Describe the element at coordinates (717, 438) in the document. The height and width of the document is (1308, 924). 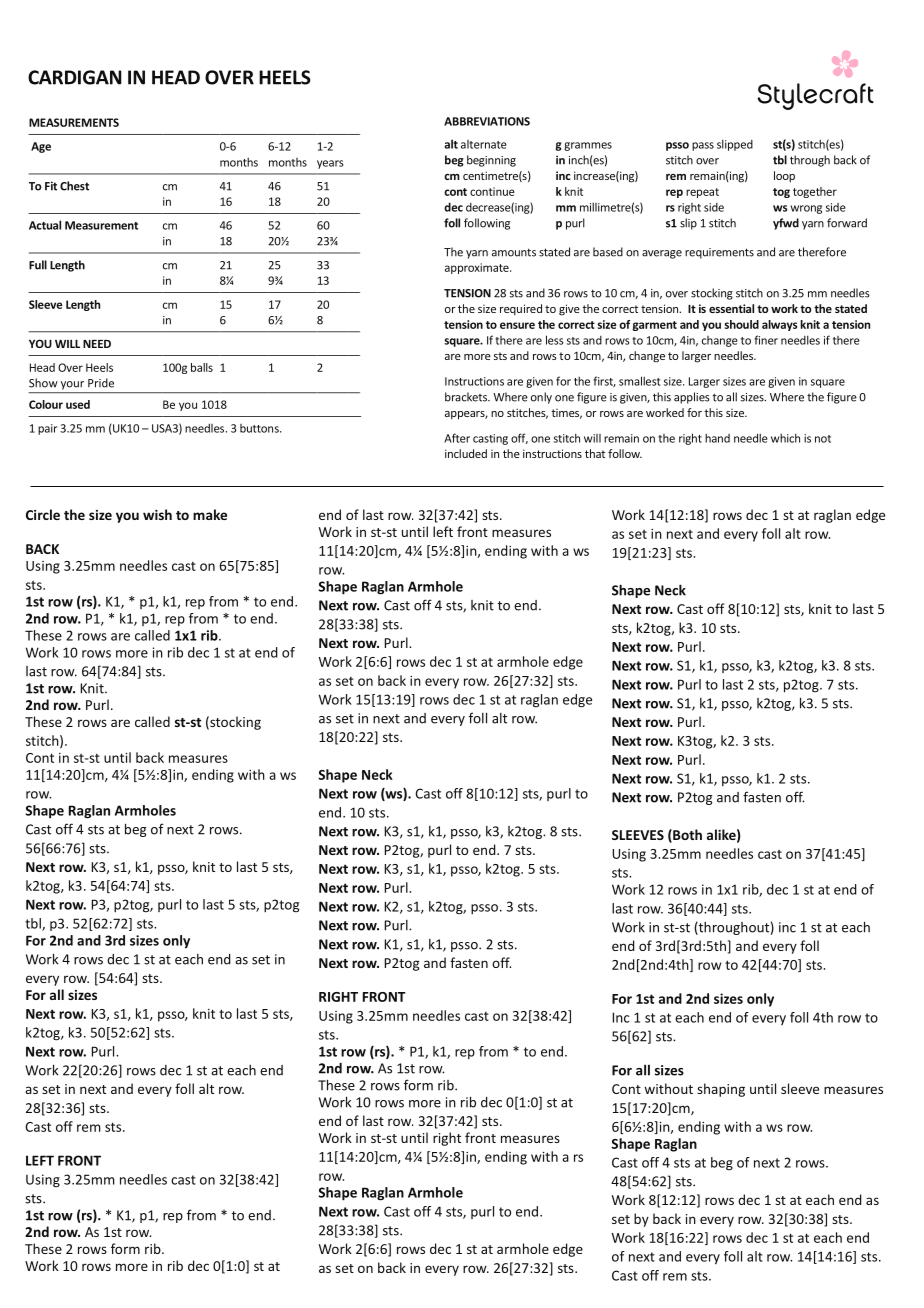
I see `hand` at that location.
